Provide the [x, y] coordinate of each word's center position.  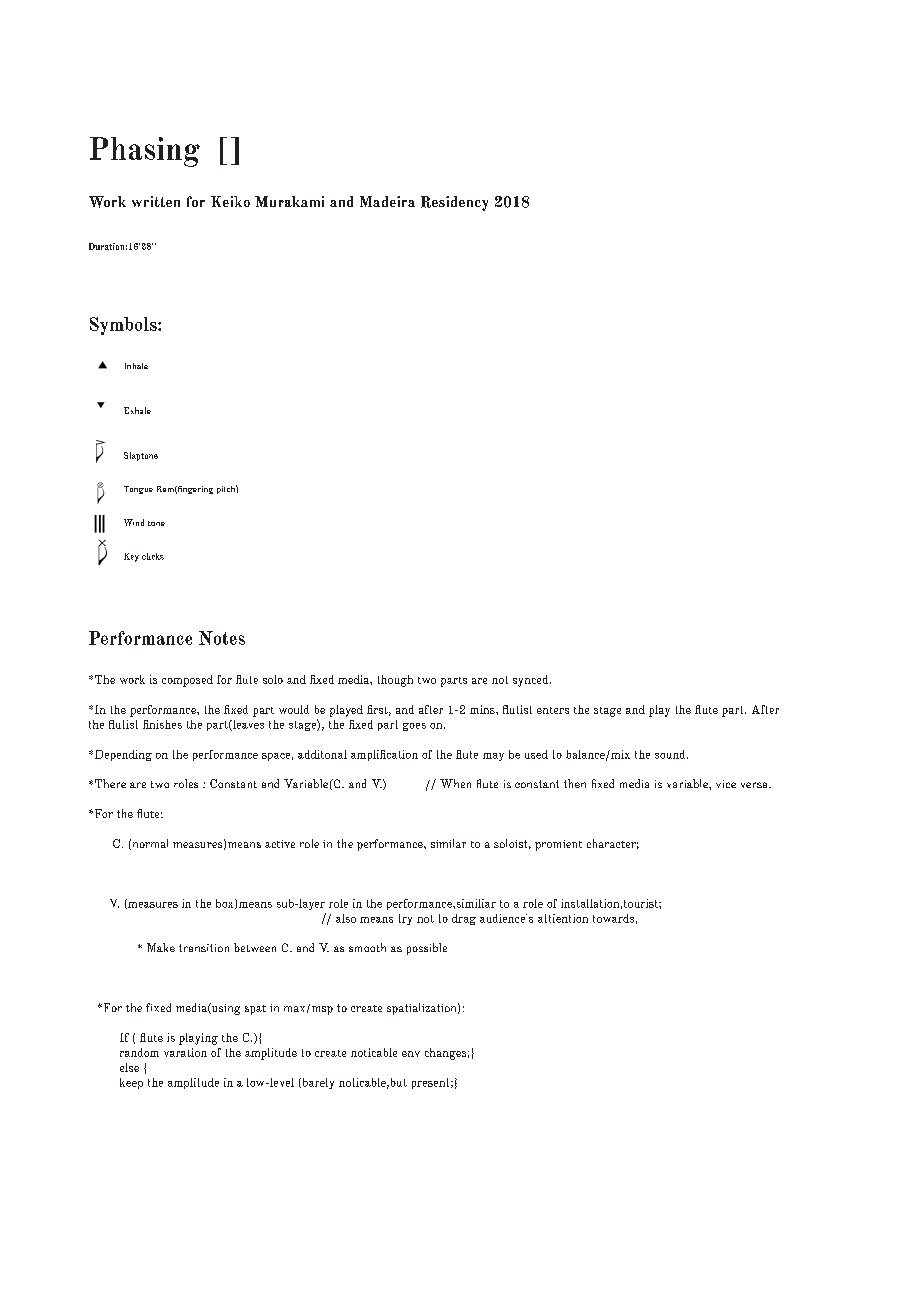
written [156, 201]
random [139, 1052]
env [411, 1054]
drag [464, 919]
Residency [454, 203]
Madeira [387, 201]
